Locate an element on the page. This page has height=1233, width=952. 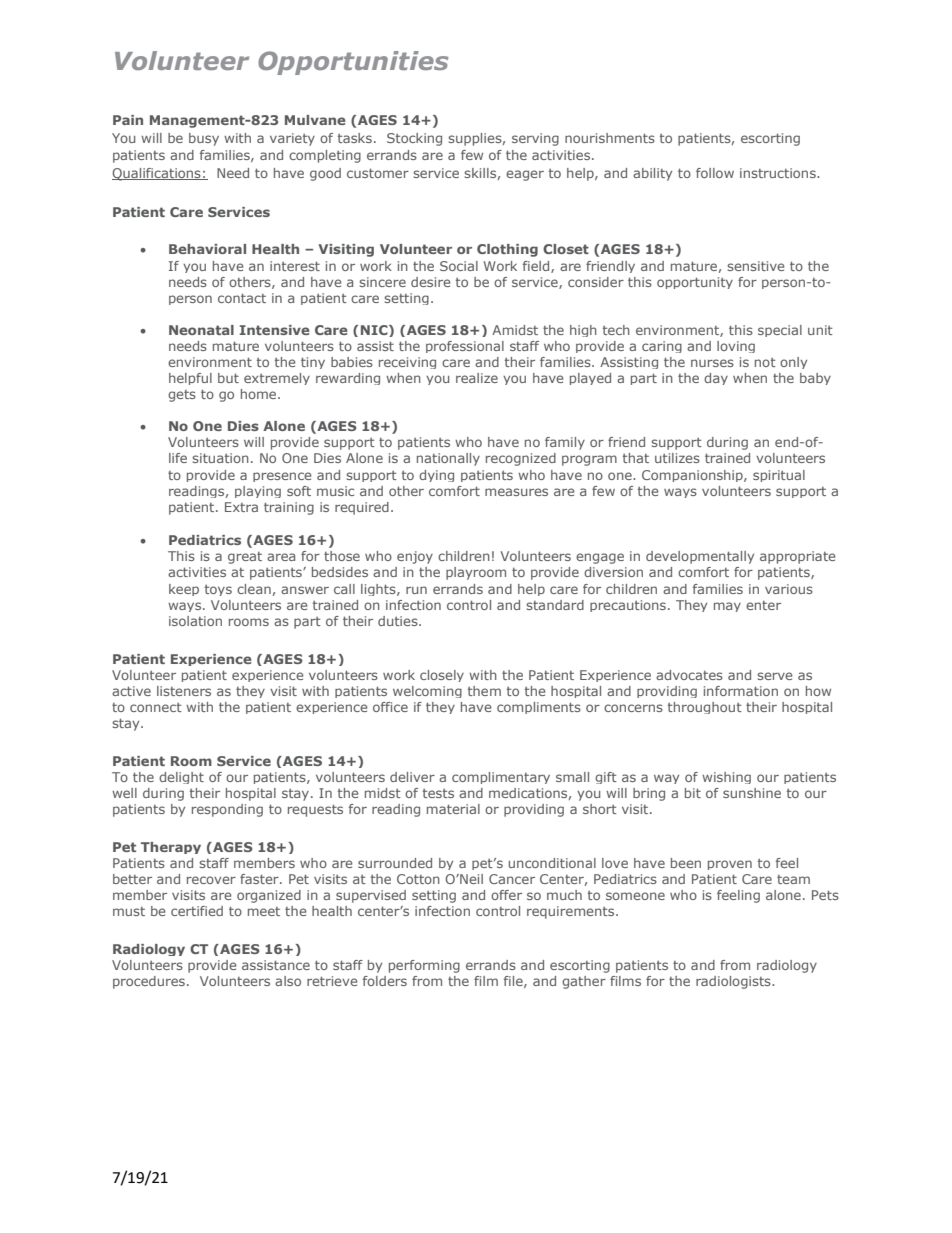
radiologists is located at coordinates (734, 982).
